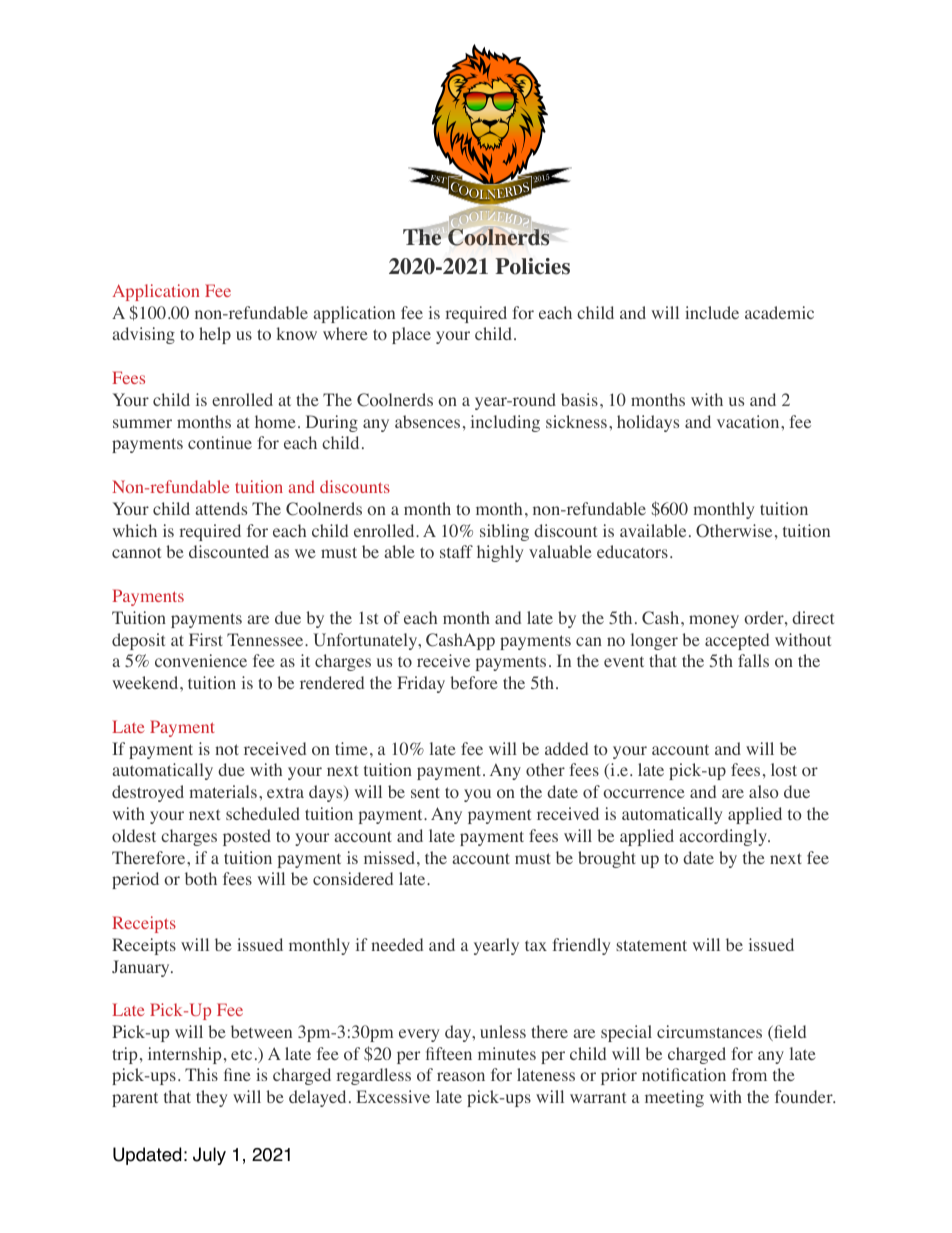 The width and height of the document is (952, 1233). What do you see at coordinates (674, 1098) in the document?
I see `meeting` at bounding box center [674, 1098].
